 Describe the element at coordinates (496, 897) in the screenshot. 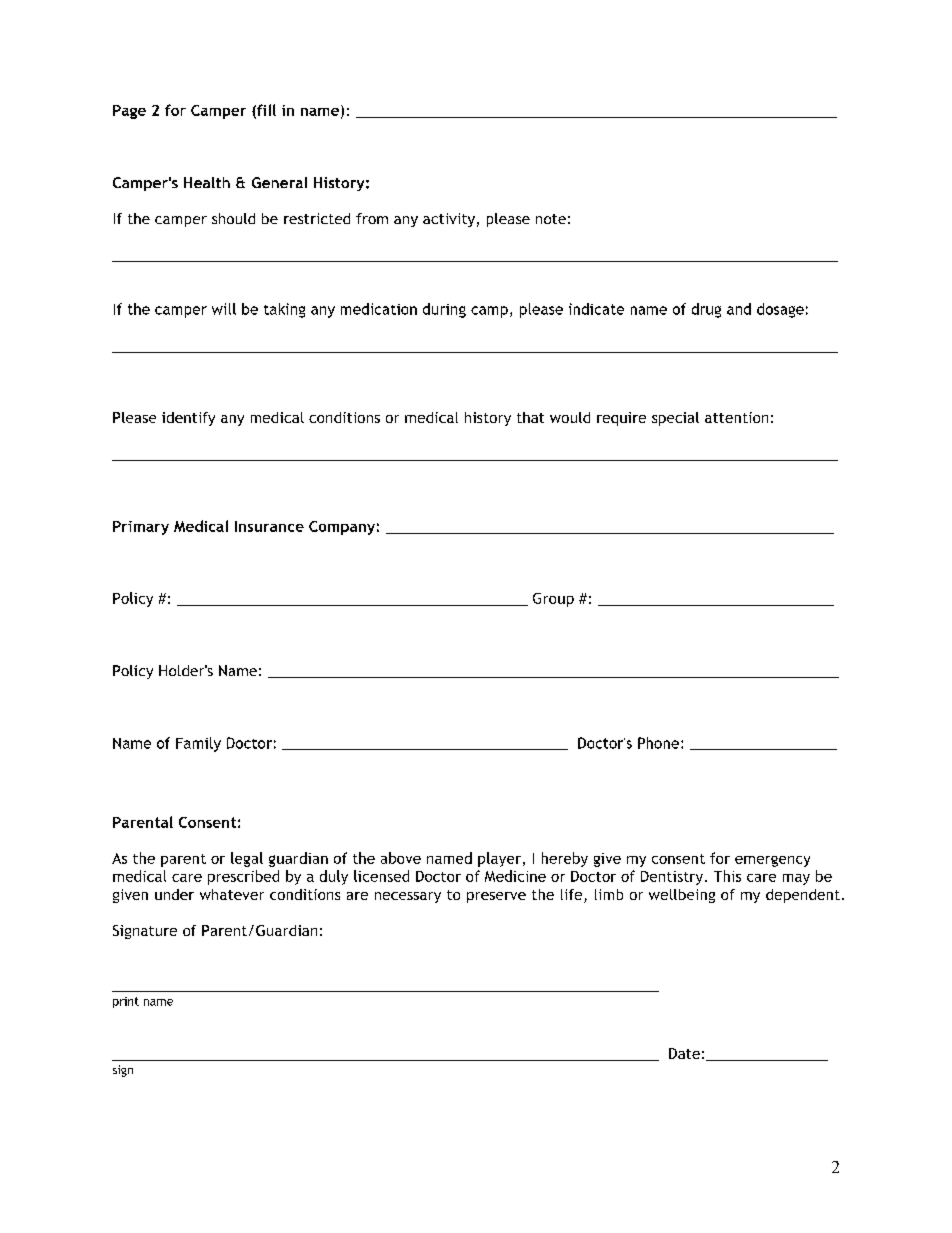

I see `preserve` at that location.
